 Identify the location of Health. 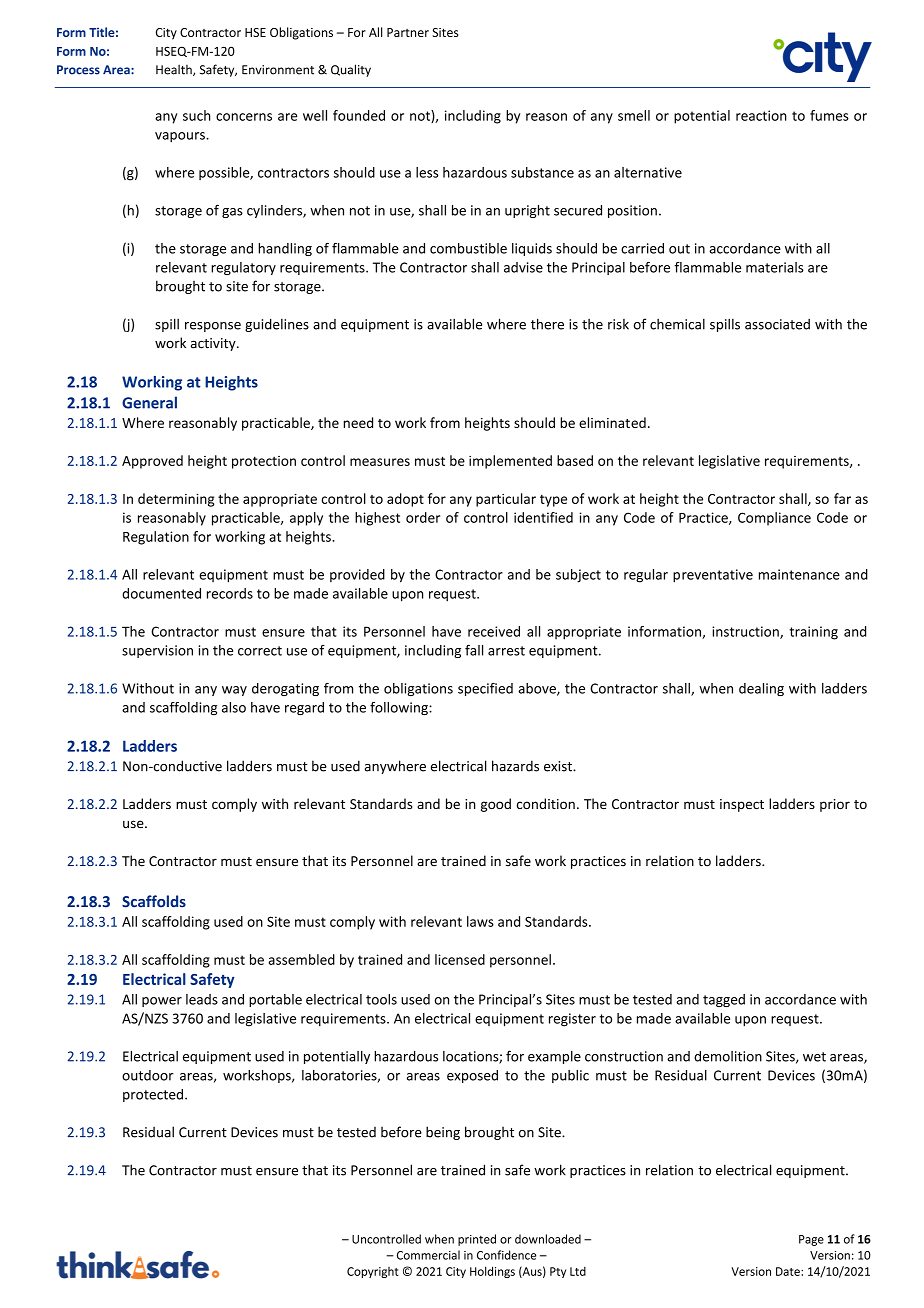
(175, 70).
